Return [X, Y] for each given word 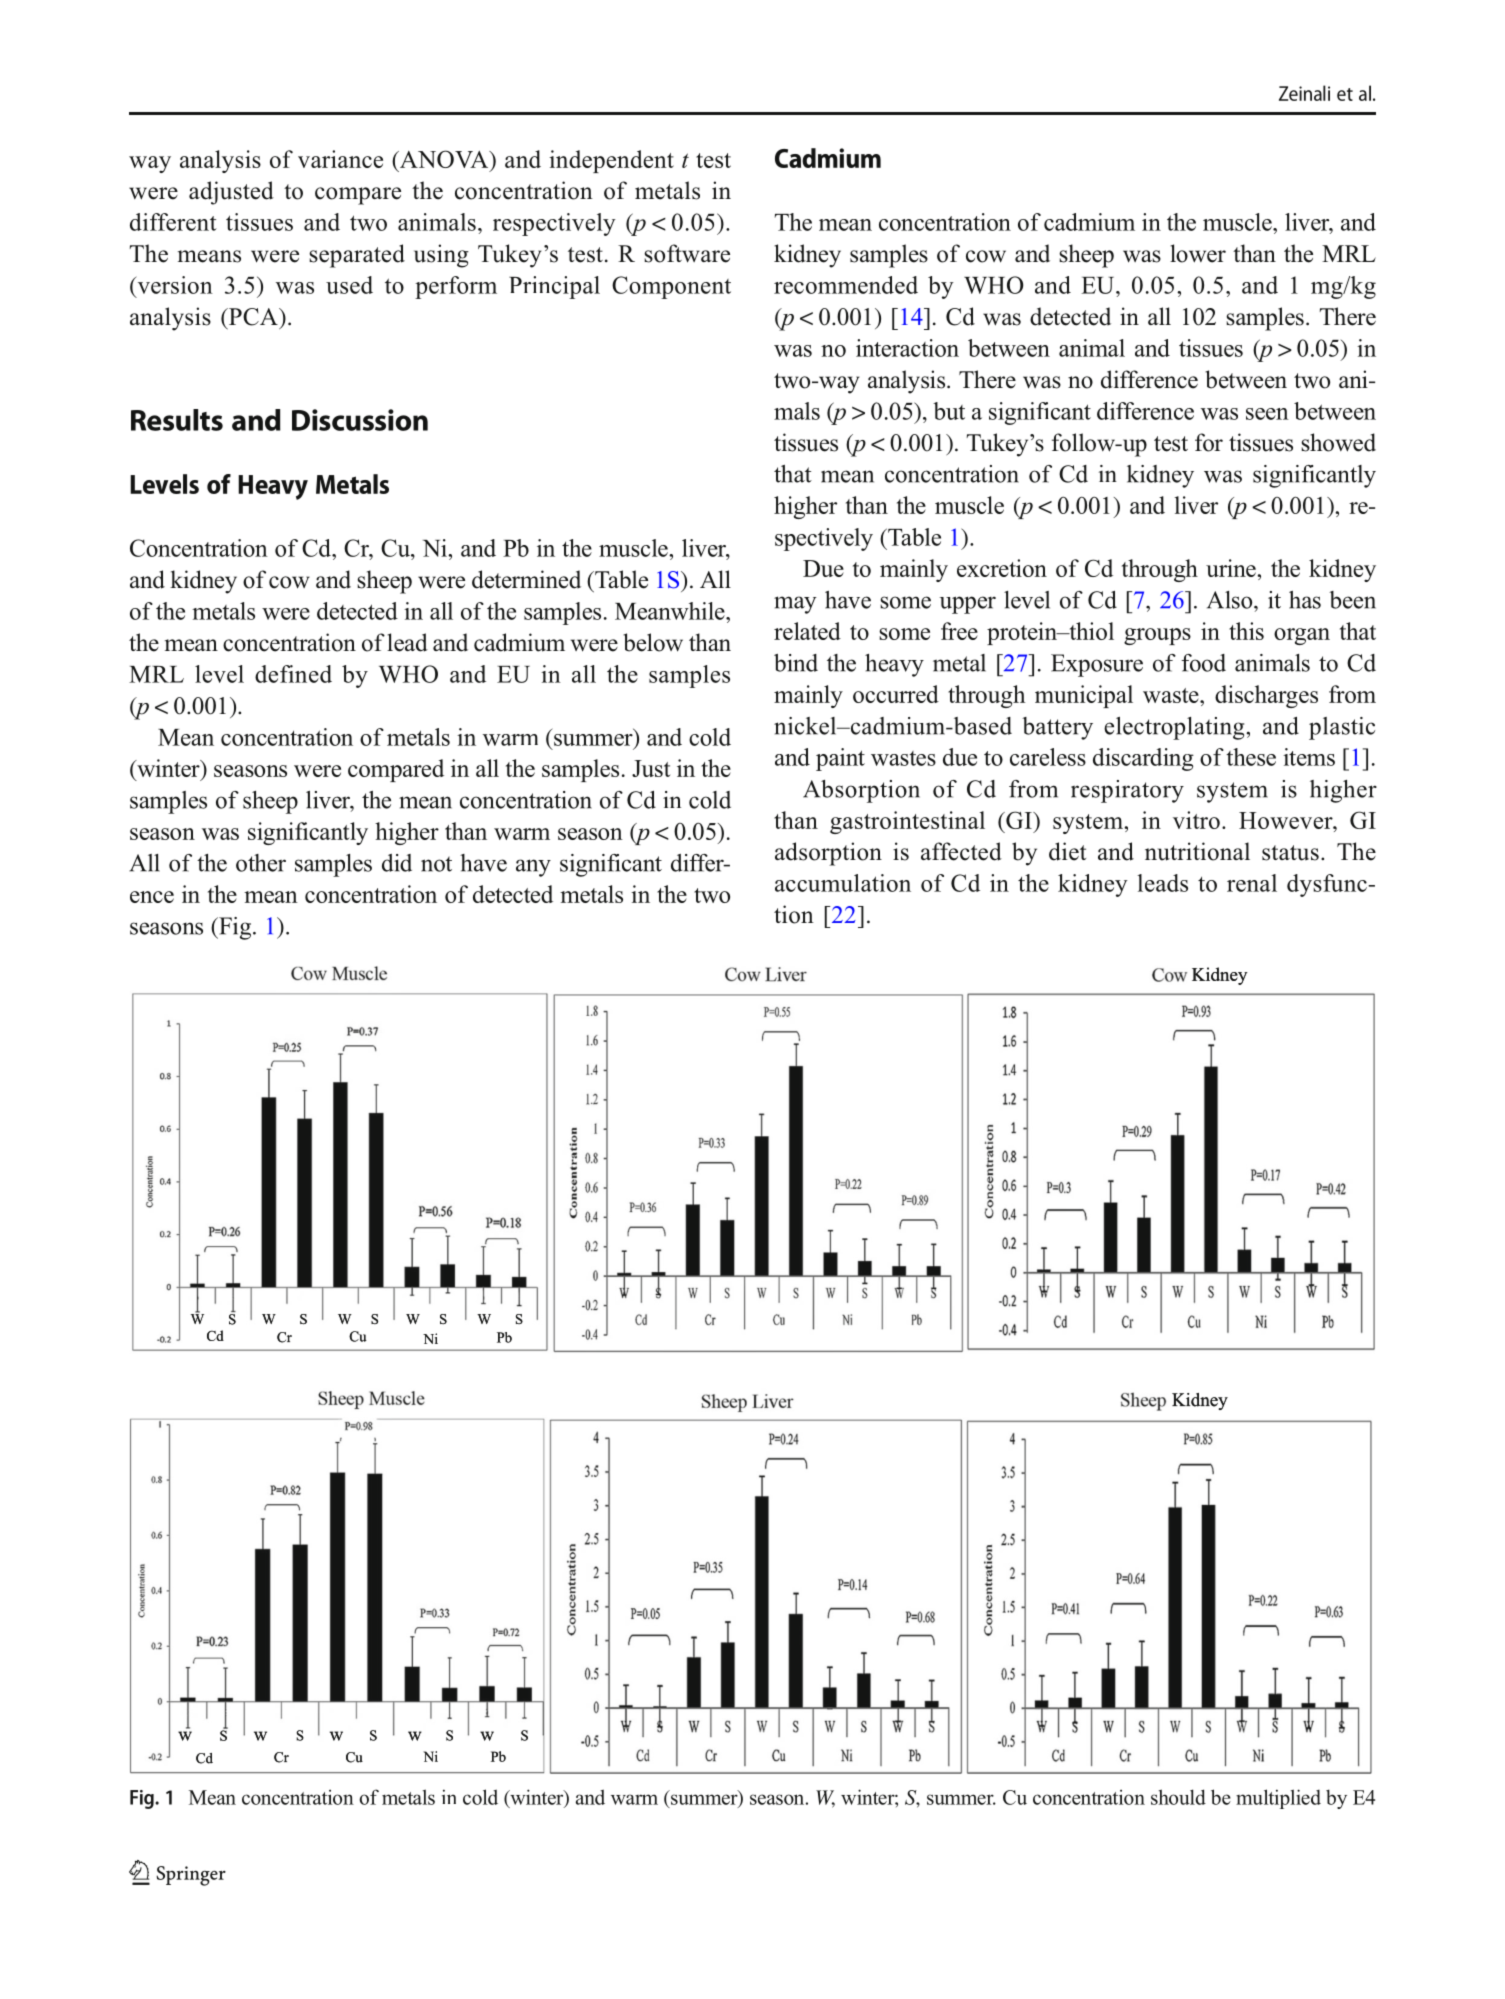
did [397, 863]
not [436, 864]
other [261, 863]
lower [1198, 253]
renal [1252, 883]
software [687, 253]
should [1178, 1797]
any [533, 868]
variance [340, 159]
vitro [1196, 820]
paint [840, 759]
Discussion [360, 420]
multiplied [1278, 1799]
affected [961, 851]
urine [1232, 568]
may [795, 605]
